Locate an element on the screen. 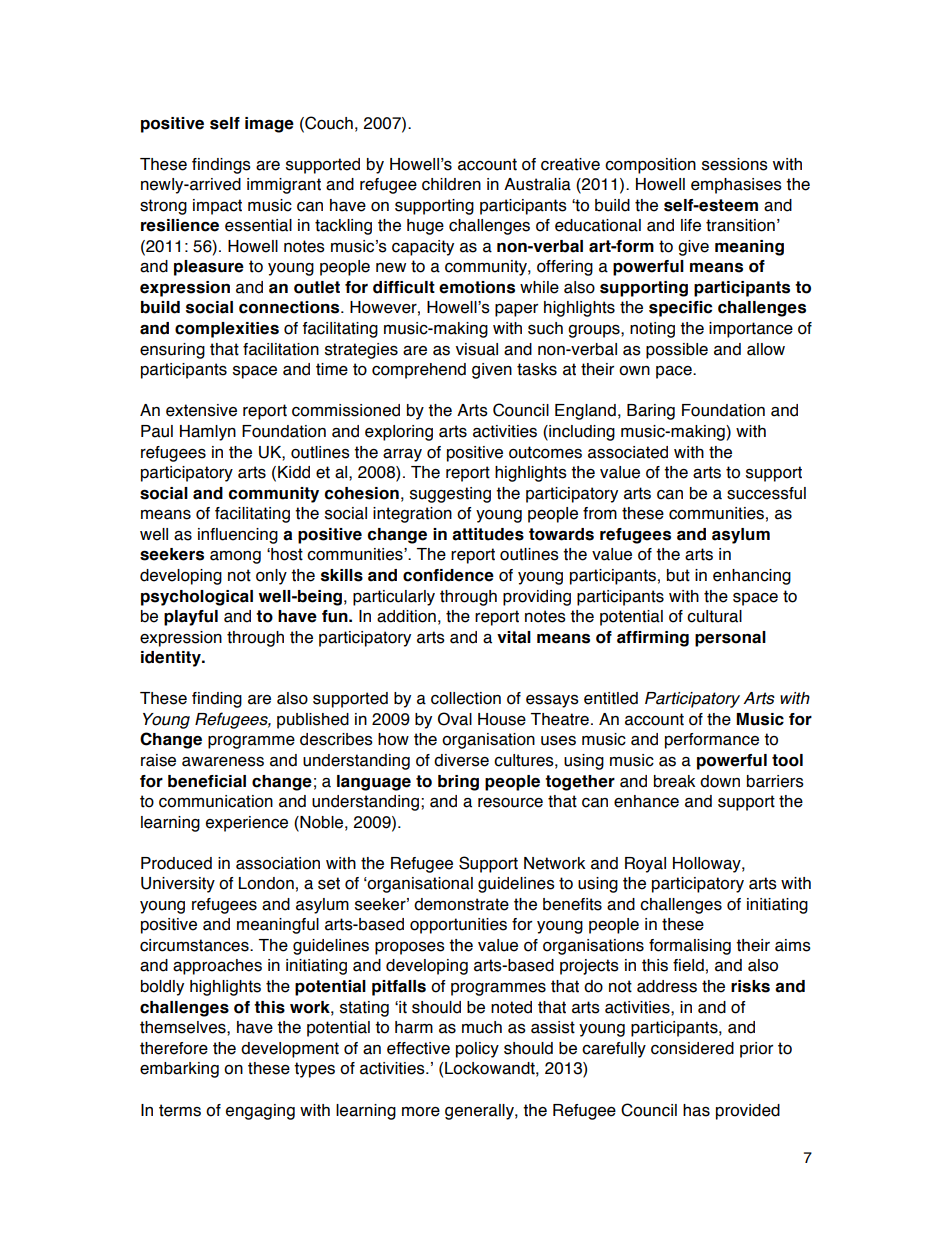 This screenshot has height=1233, width=952. image is located at coordinates (269, 125).
